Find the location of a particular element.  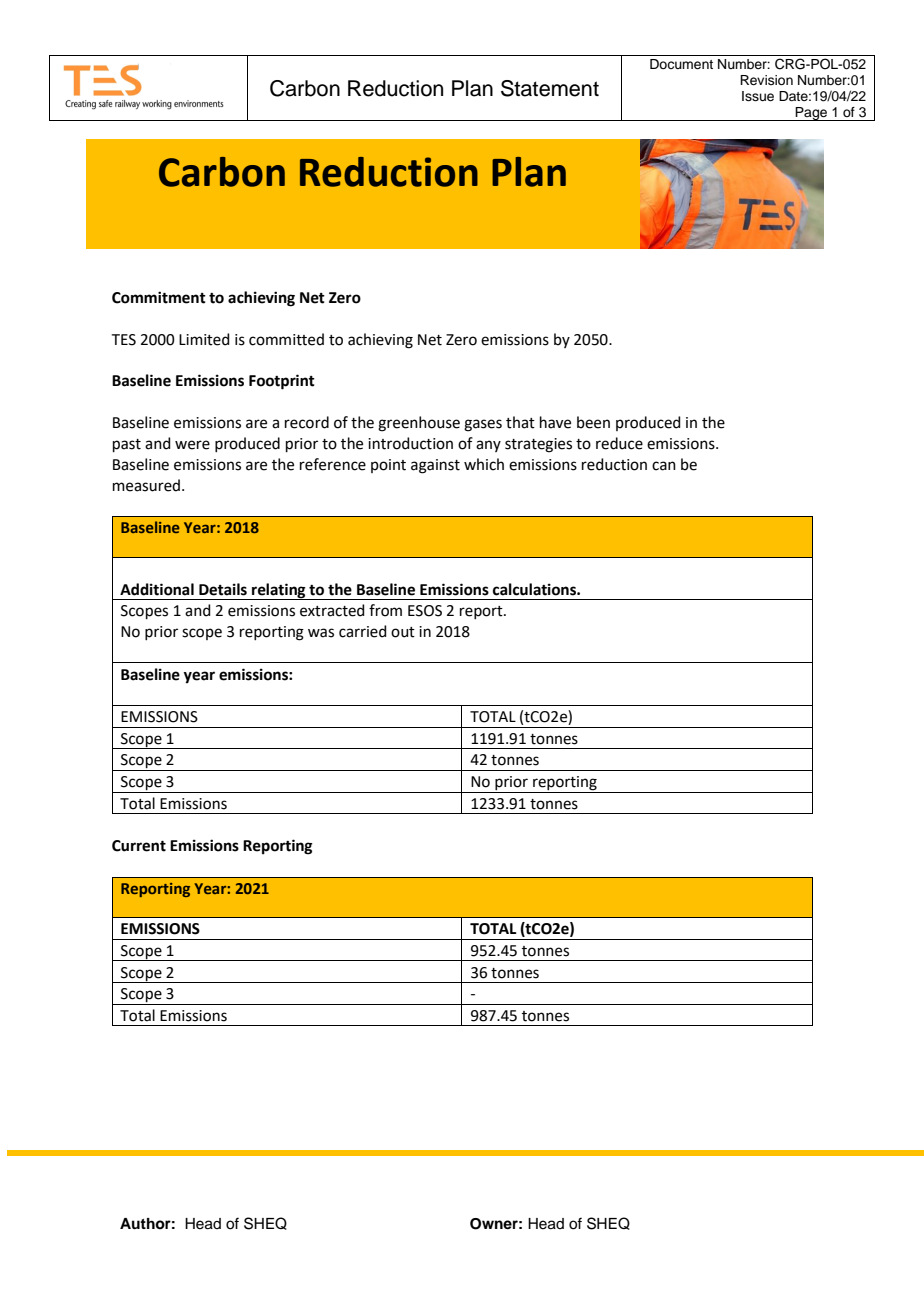

out is located at coordinates (403, 632).
